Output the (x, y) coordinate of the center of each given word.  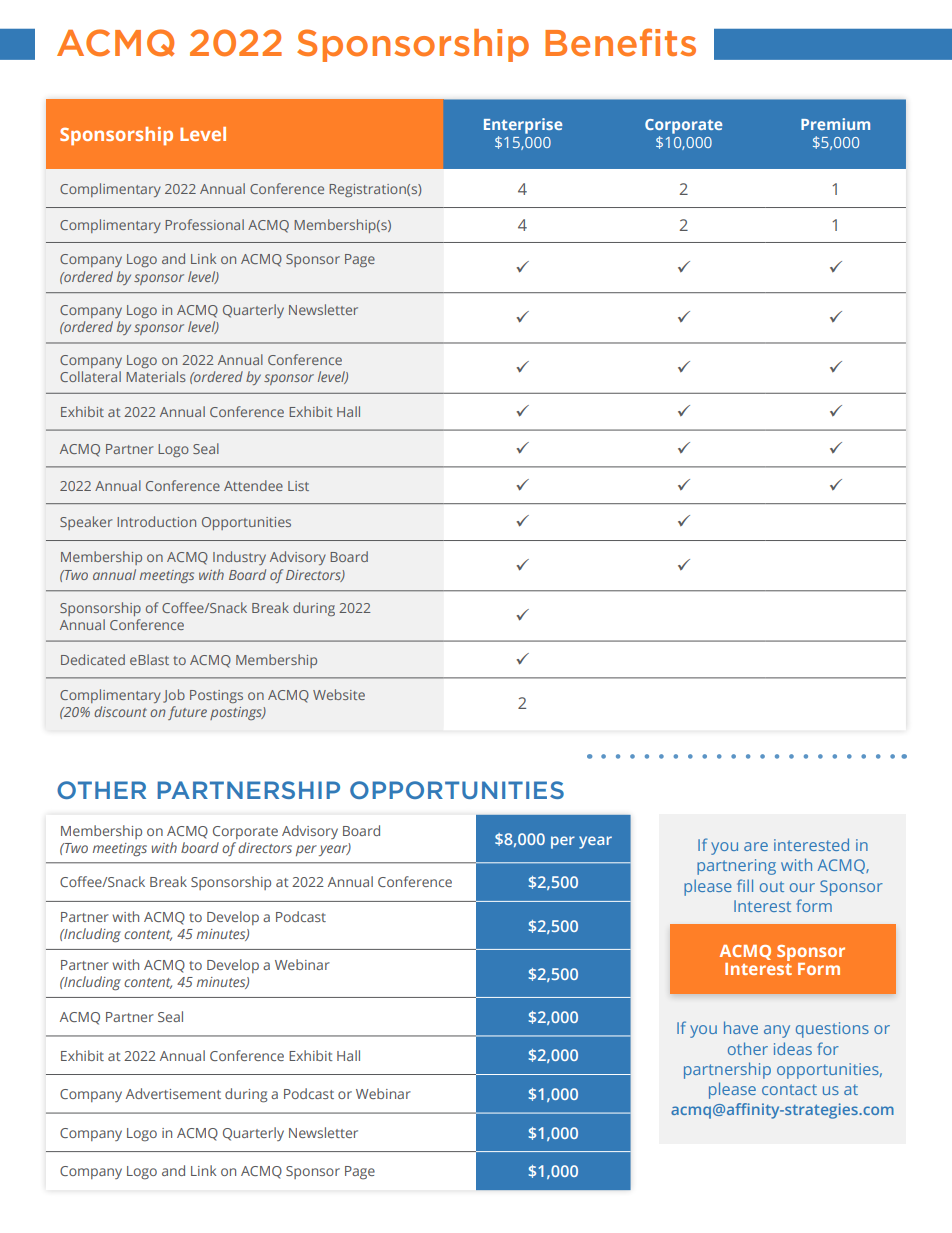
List (298, 486)
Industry (239, 558)
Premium (835, 124)
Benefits (620, 42)
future (187, 713)
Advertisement (173, 1093)
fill (745, 885)
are (756, 846)
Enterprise (523, 126)
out (772, 886)
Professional (204, 224)
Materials (156, 376)
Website (339, 694)
